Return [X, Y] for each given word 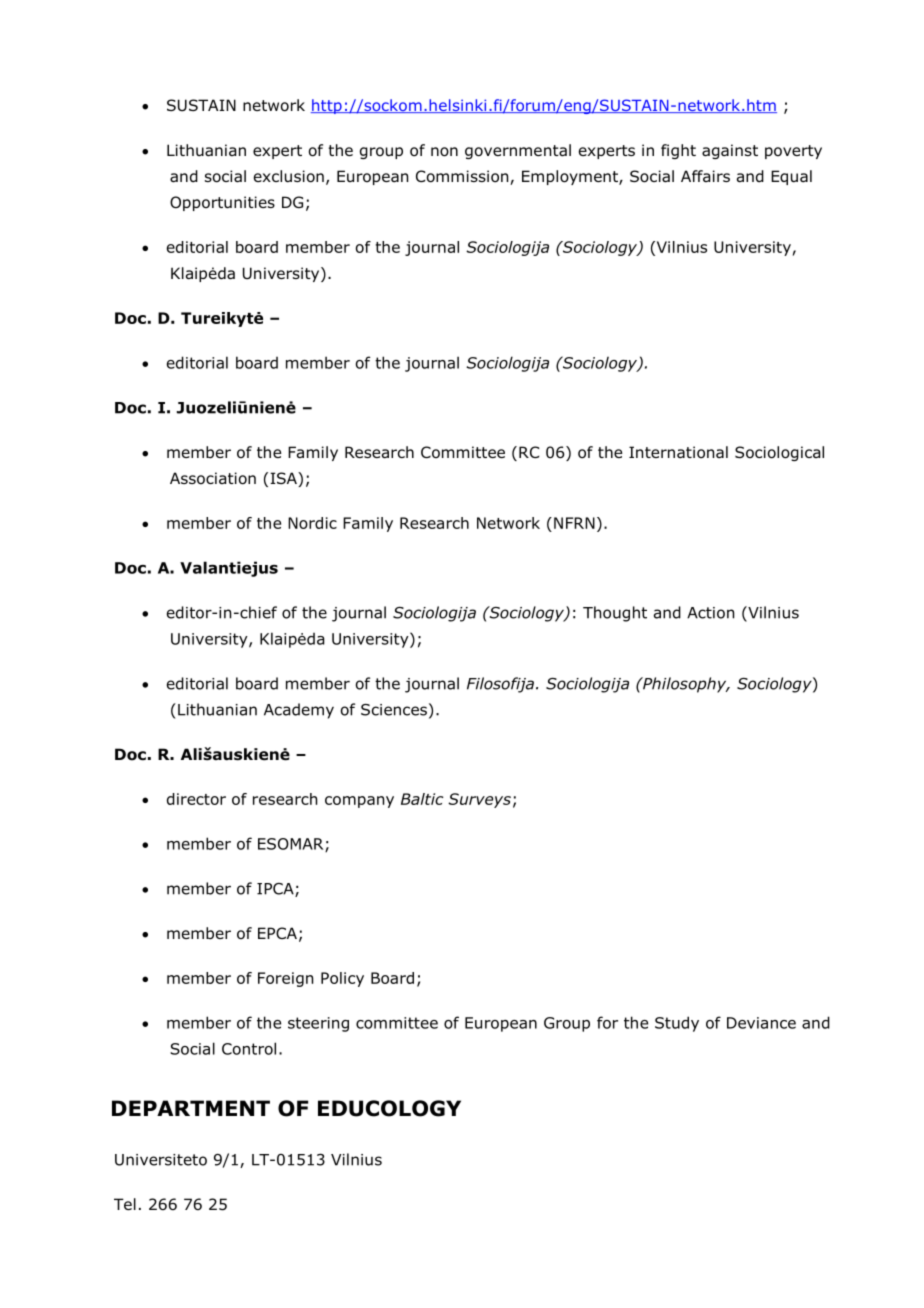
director [196, 799]
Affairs [705, 176]
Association [213, 478]
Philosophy [684, 685]
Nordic [312, 523]
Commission [463, 177]
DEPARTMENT [191, 1108]
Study [677, 1024]
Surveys [479, 800]
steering [318, 1024]
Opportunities [222, 203]
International [678, 452]
